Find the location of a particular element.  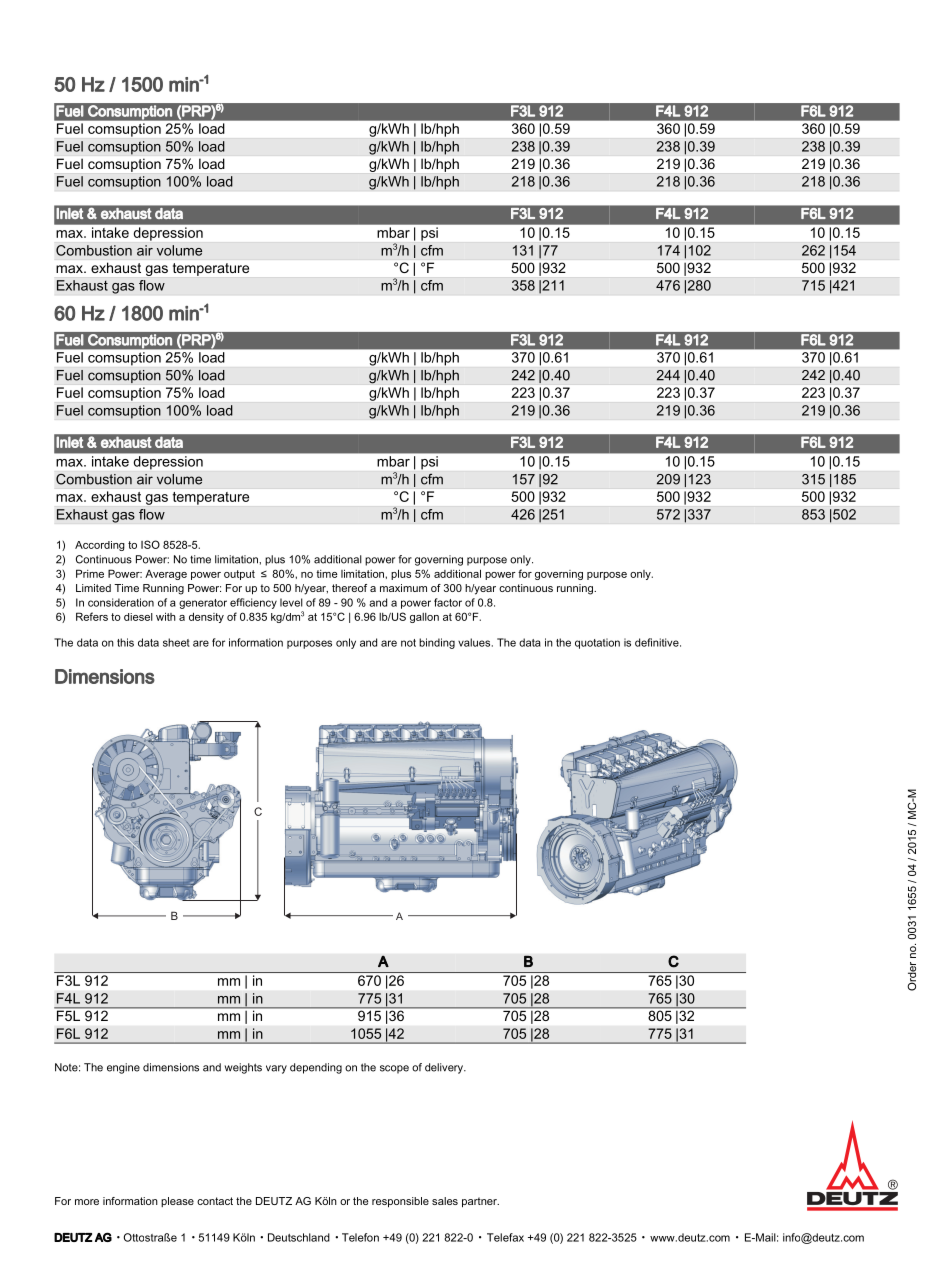

factor is located at coordinates (448, 602).
